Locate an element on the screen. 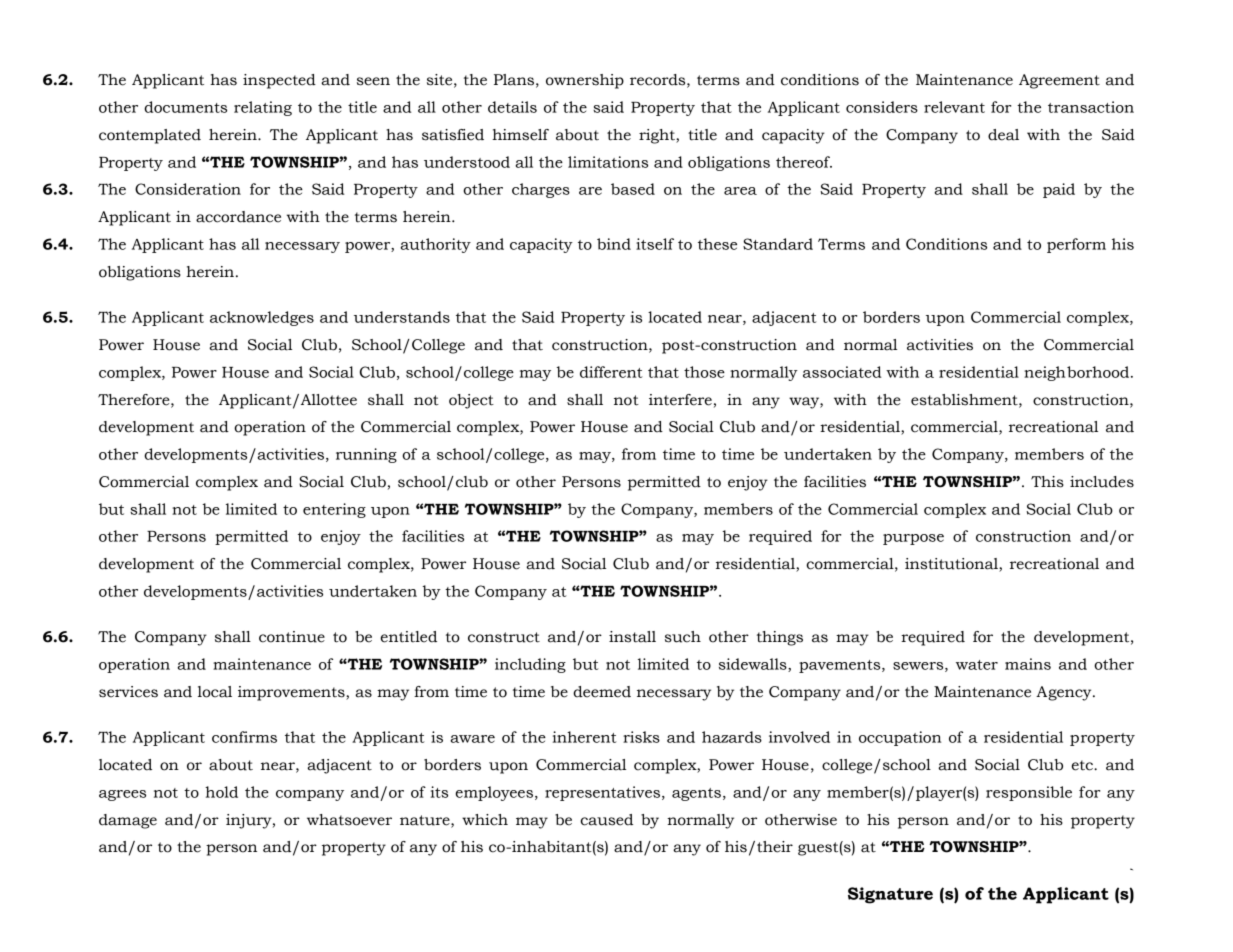 The height and width of the screenshot is (952, 1233). relevant is located at coordinates (954, 107).
